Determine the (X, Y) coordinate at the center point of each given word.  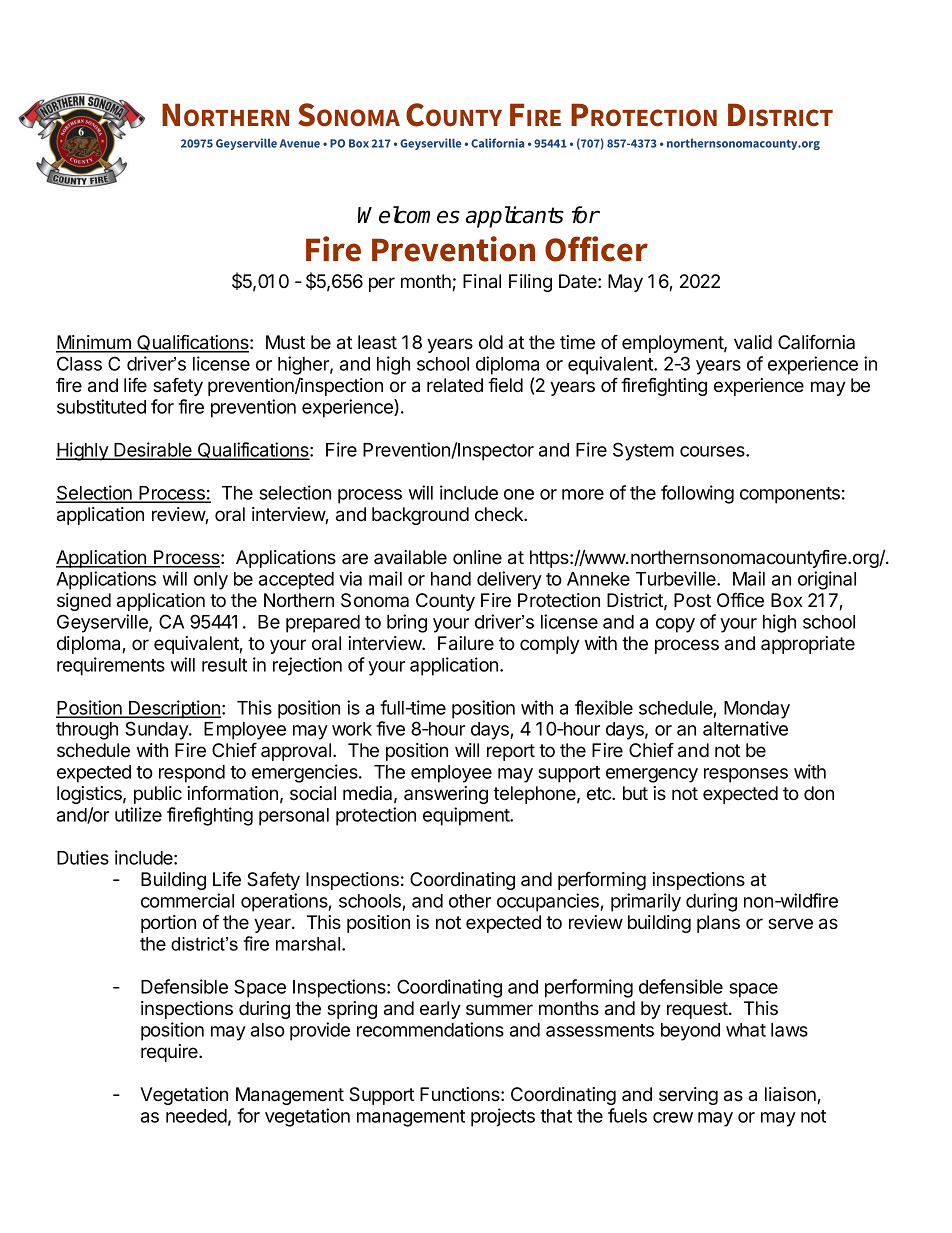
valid (753, 342)
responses (746, 775)
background (420, 516)
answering (446, 795)
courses (713, 451)
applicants (515, 217)
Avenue (300, 143)
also (268, 1030)
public (158, 795)
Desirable (153, 450)
